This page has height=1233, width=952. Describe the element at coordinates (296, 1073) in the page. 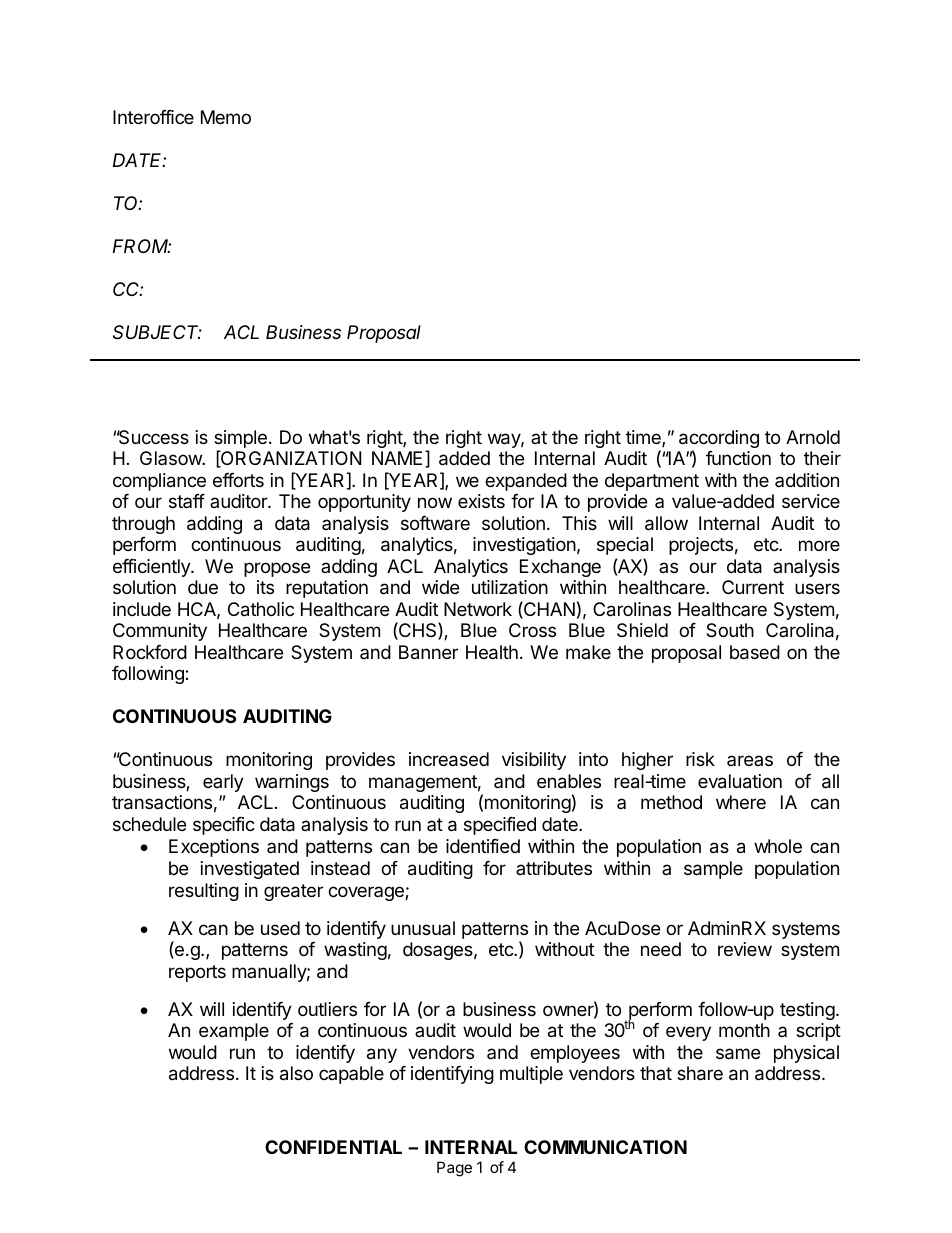

I see `also` at that location.
